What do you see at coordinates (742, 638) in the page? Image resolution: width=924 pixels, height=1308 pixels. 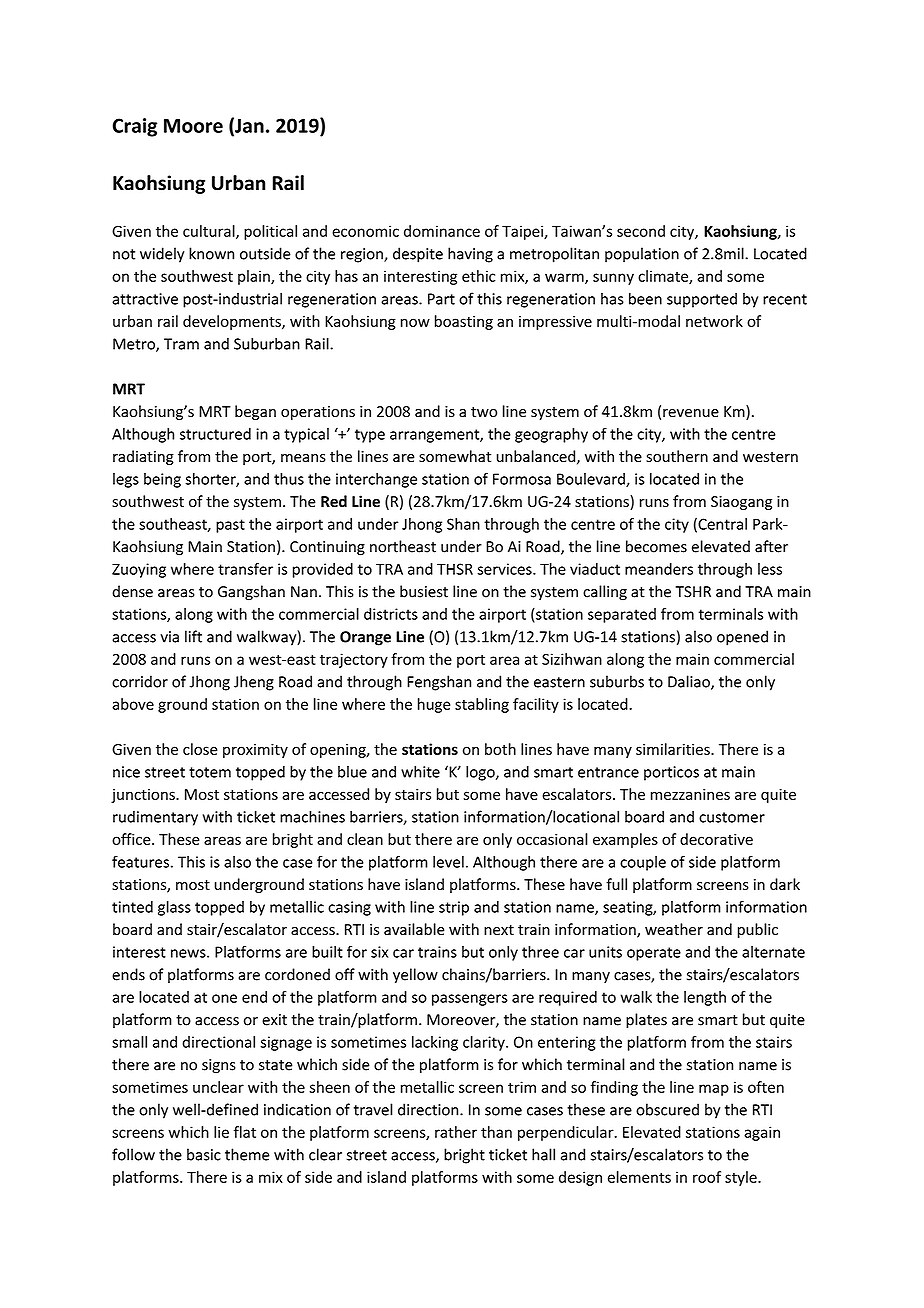 I see `opened` at bounding box center [742, 638].
